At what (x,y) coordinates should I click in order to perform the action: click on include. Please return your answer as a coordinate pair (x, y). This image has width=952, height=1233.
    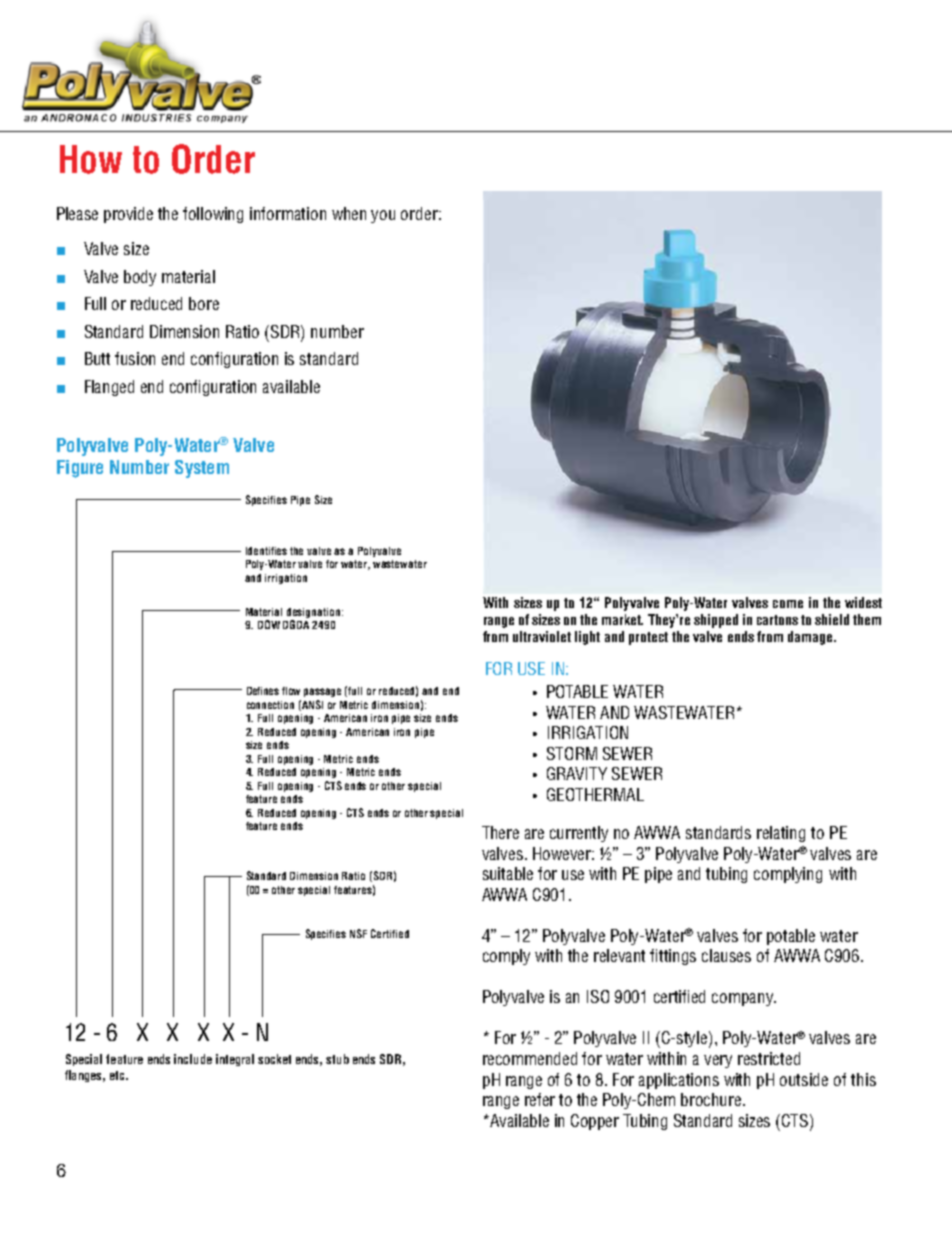
    Looking at the image, I should click on (193, 1059).
